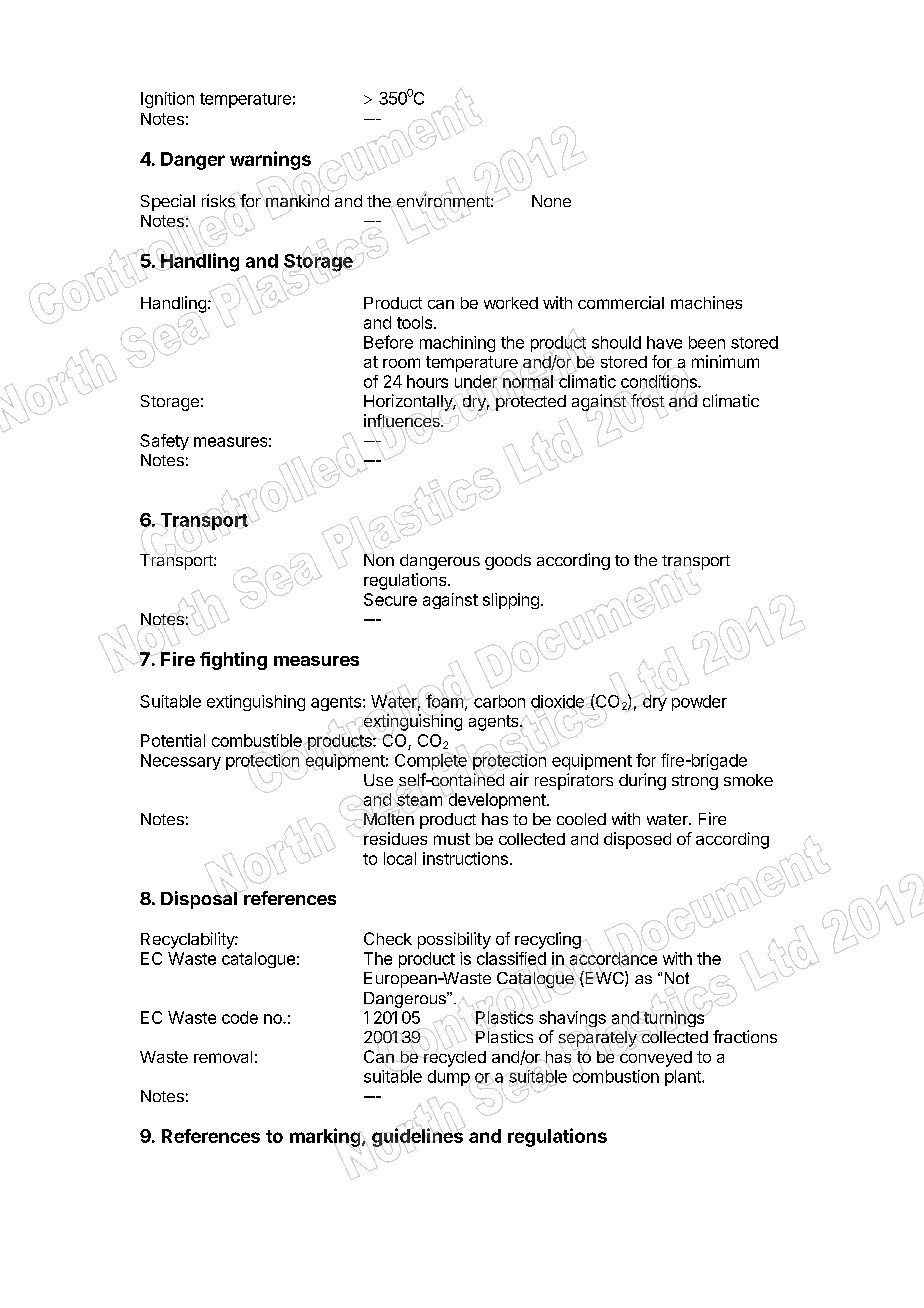  I want to click on combustible, so click(257, 740).
